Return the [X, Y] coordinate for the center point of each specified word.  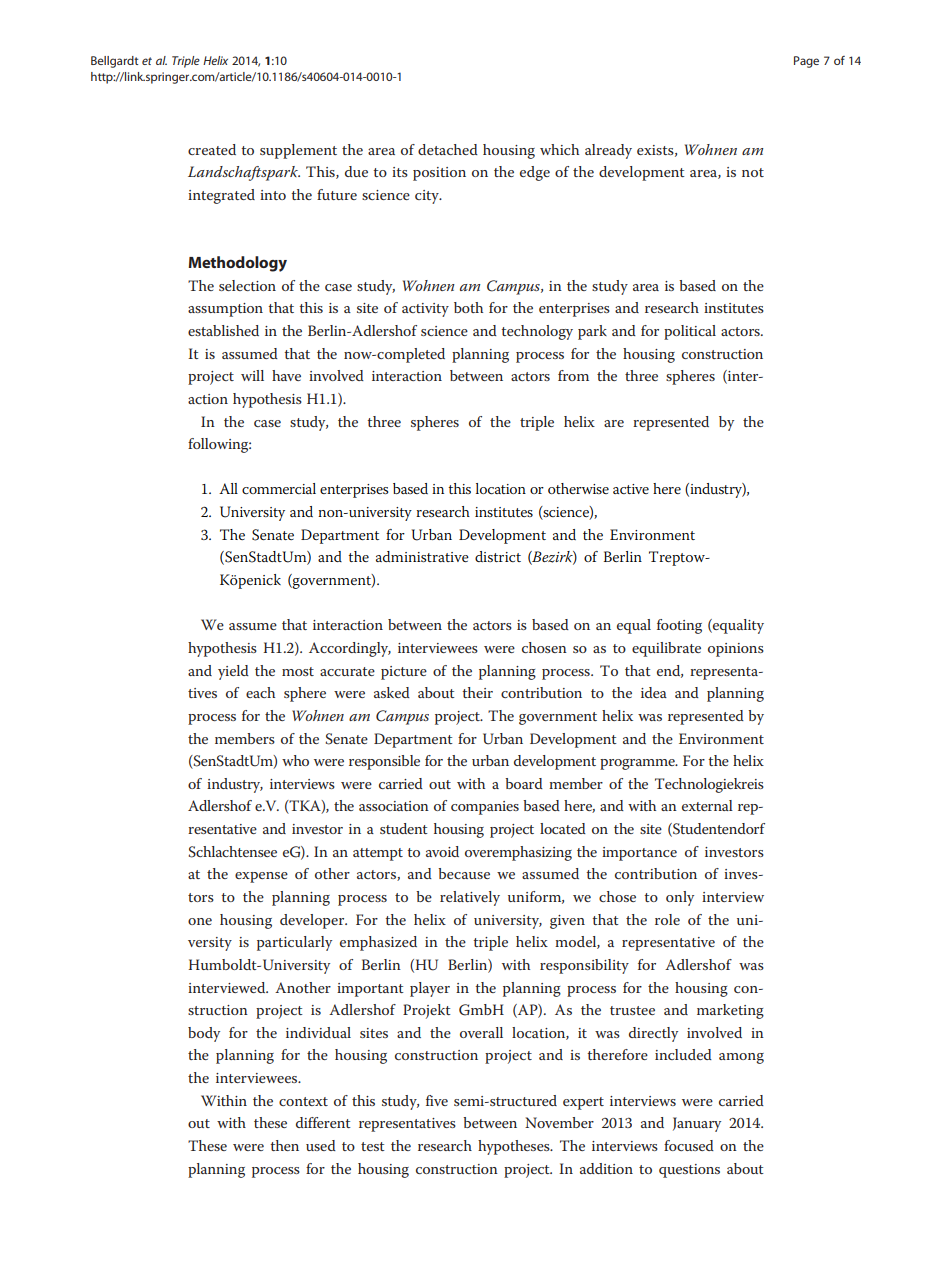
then [284, 1145]
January [697, 1124]
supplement [298, 151]
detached [448, 149]
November [559, 1122]
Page [806, 62]
